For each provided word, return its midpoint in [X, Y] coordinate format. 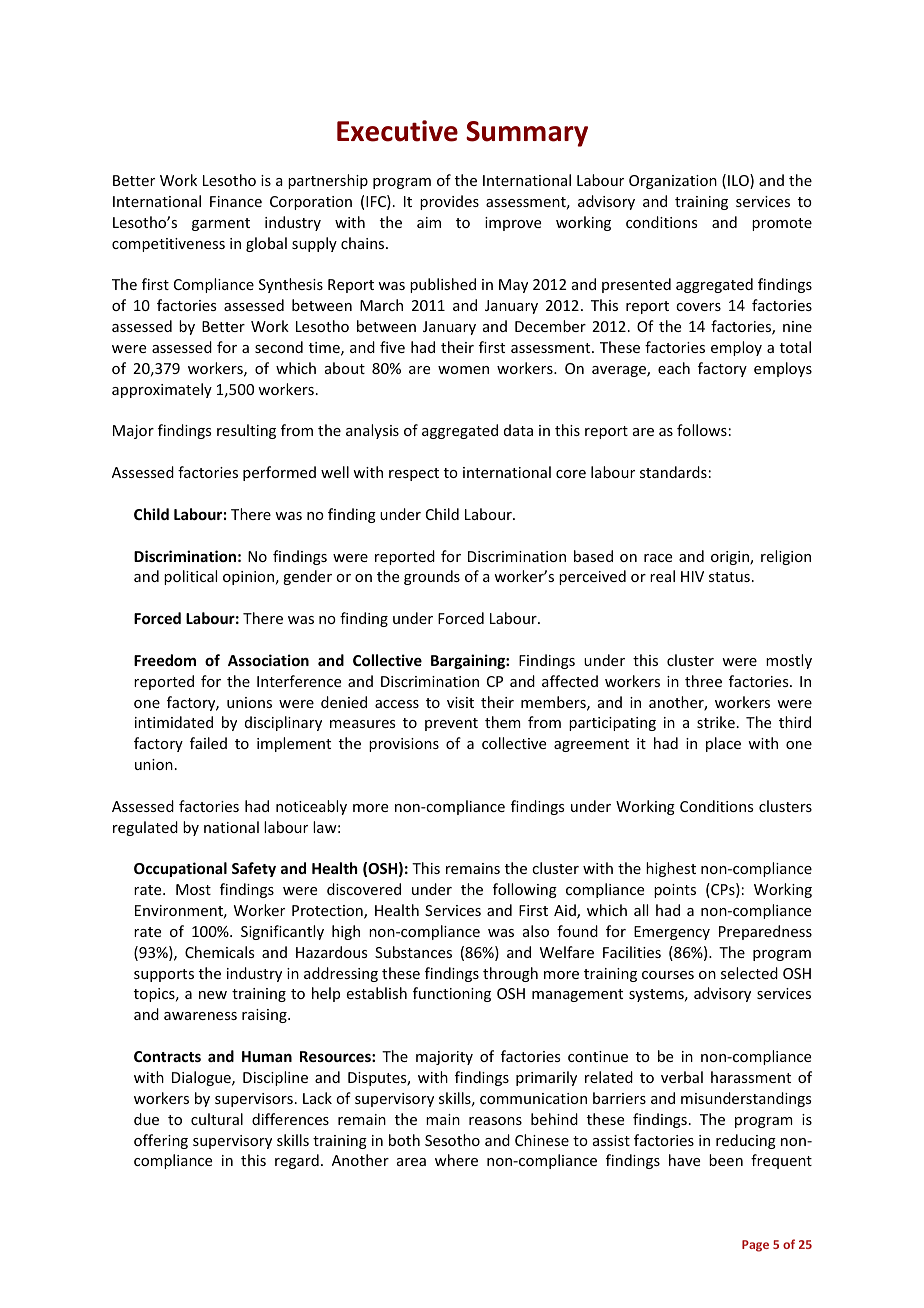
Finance [236, 201]
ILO [739, 181]
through [510, 974]
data [518, 430]
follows [702, 430]
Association [268, 660]
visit [460, 702]
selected [749, 973]
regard [297, 1161]
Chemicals [219, 952]
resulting [246, 431]
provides [449, 202]
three [703, 681]
